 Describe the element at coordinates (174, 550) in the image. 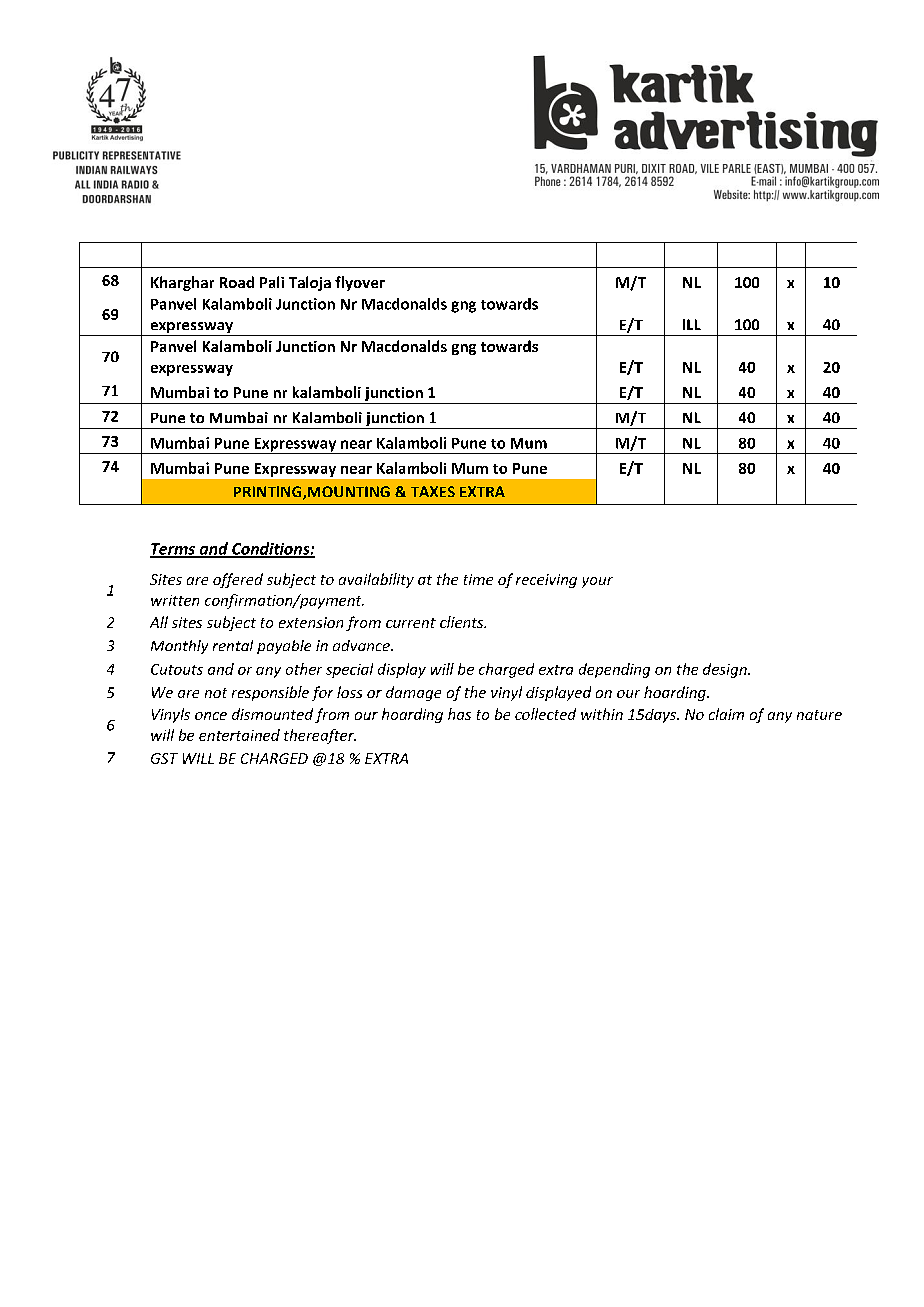

I see `Terms` at that location.
